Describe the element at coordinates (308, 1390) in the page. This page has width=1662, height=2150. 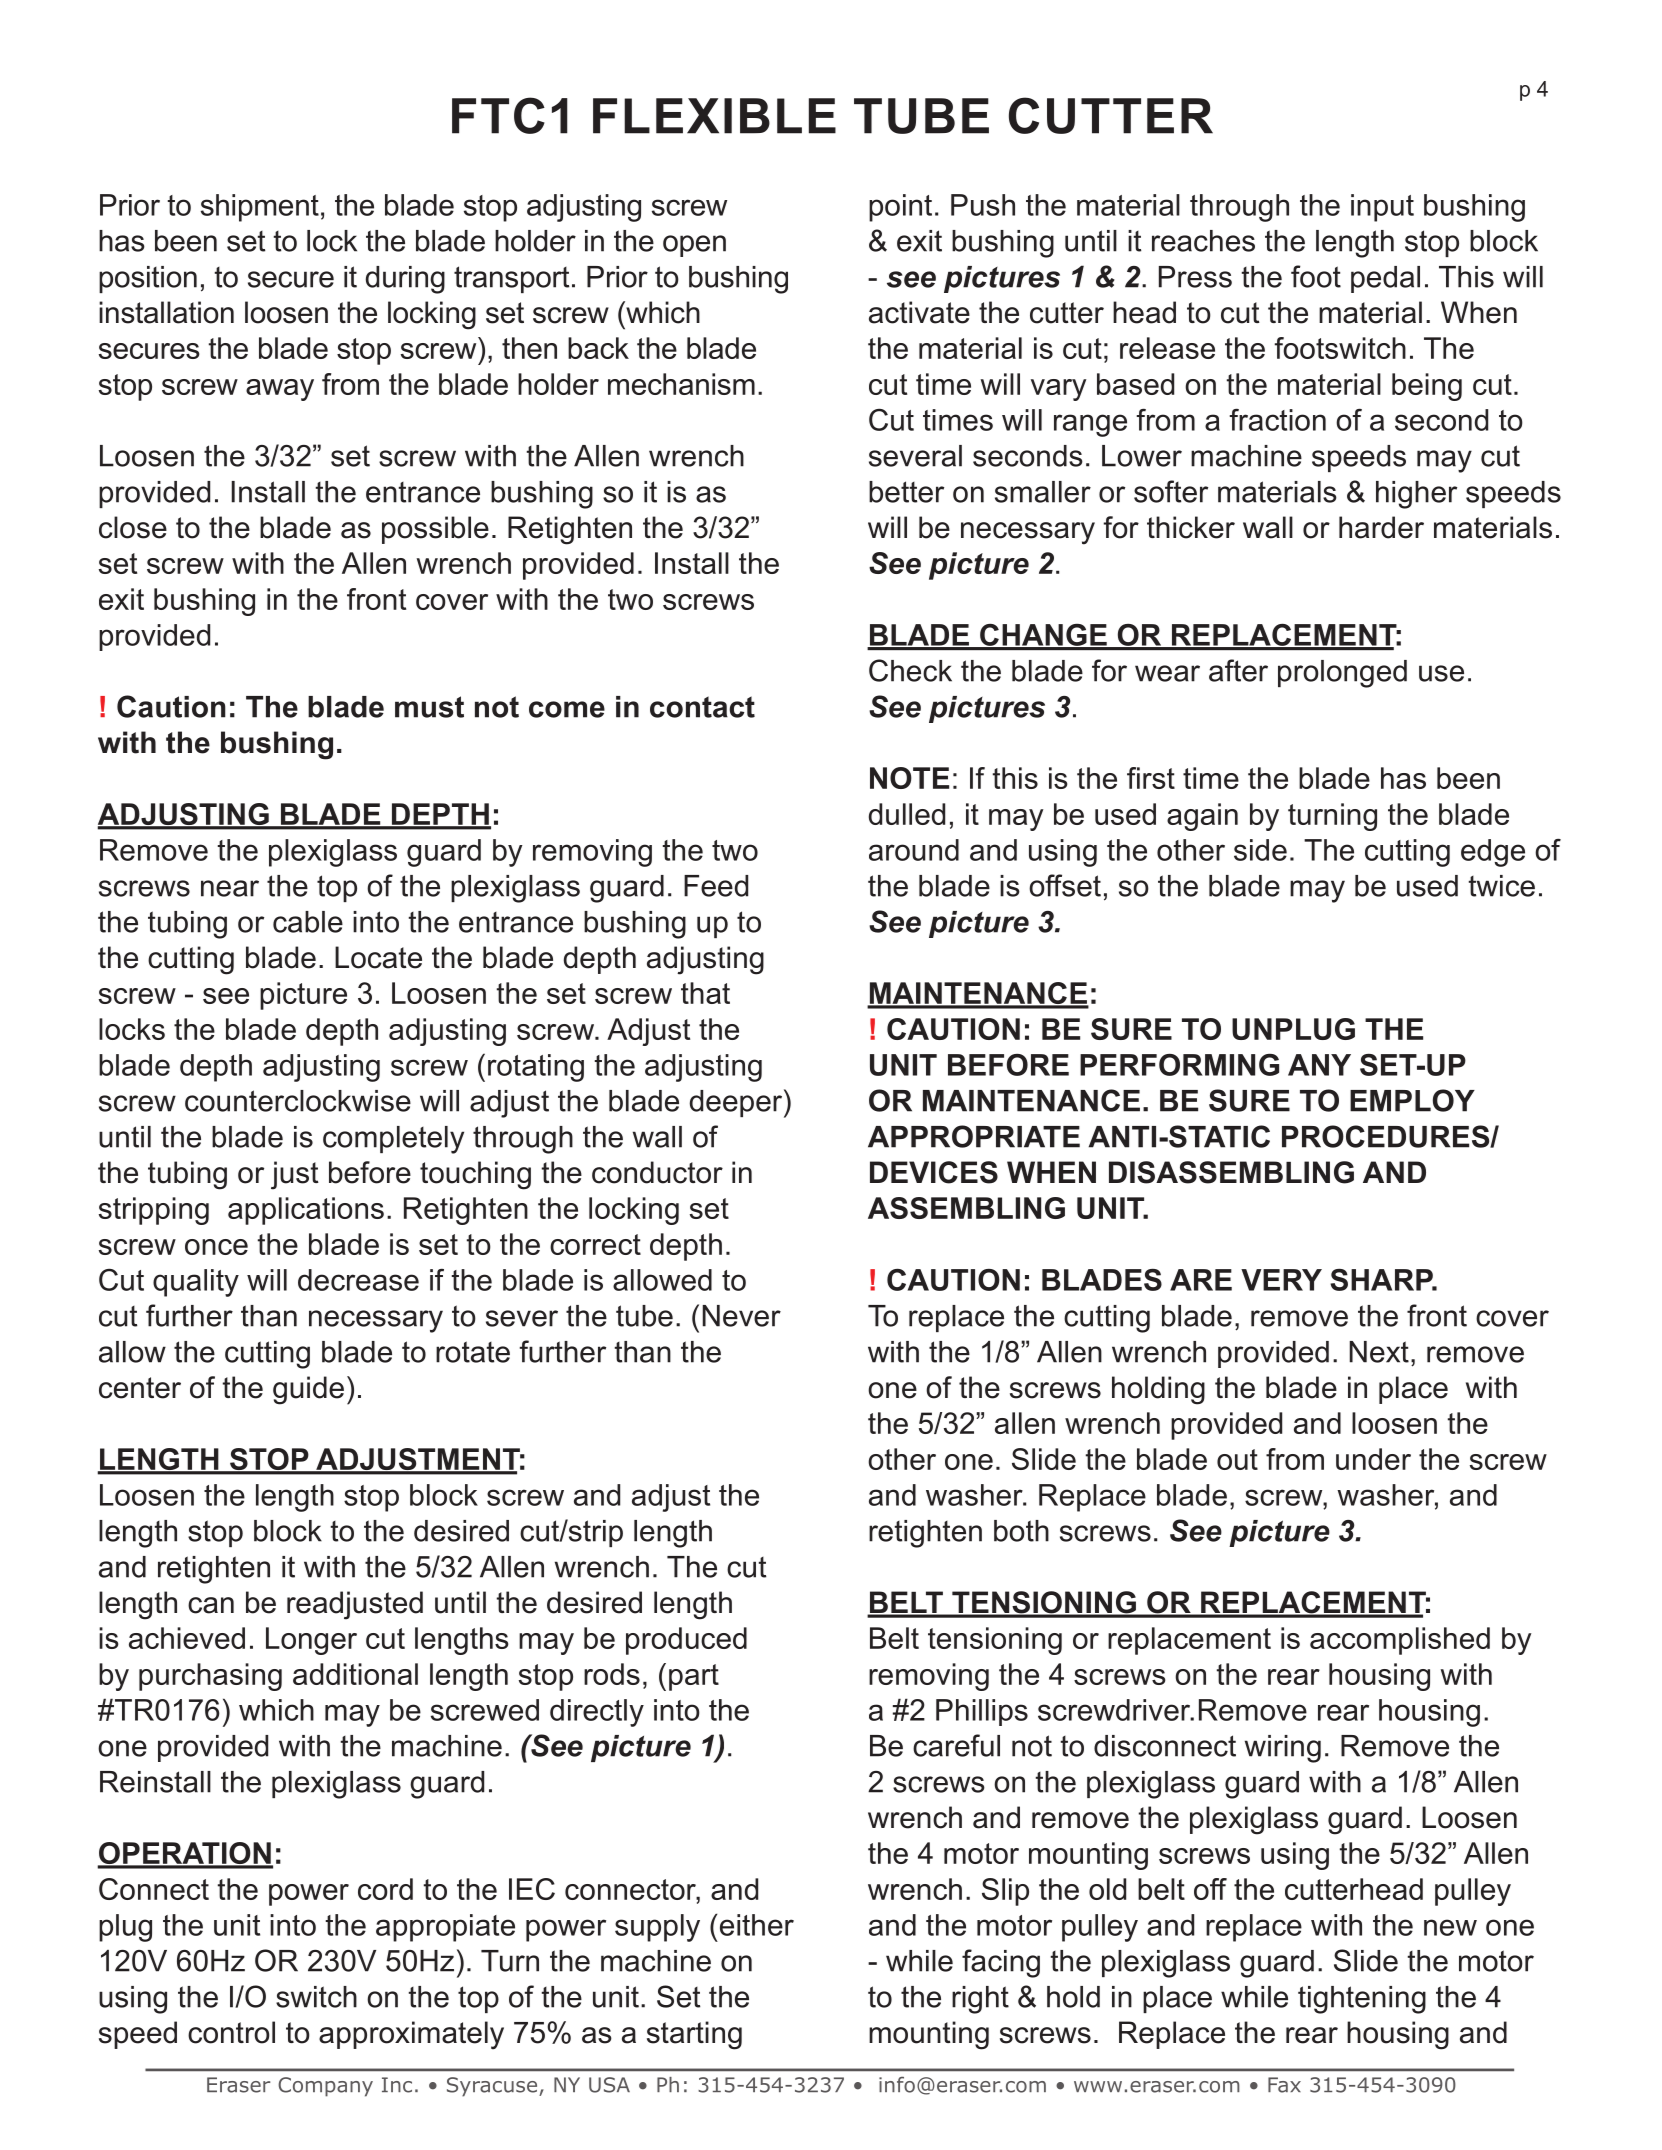
I see `guide` at that location.
